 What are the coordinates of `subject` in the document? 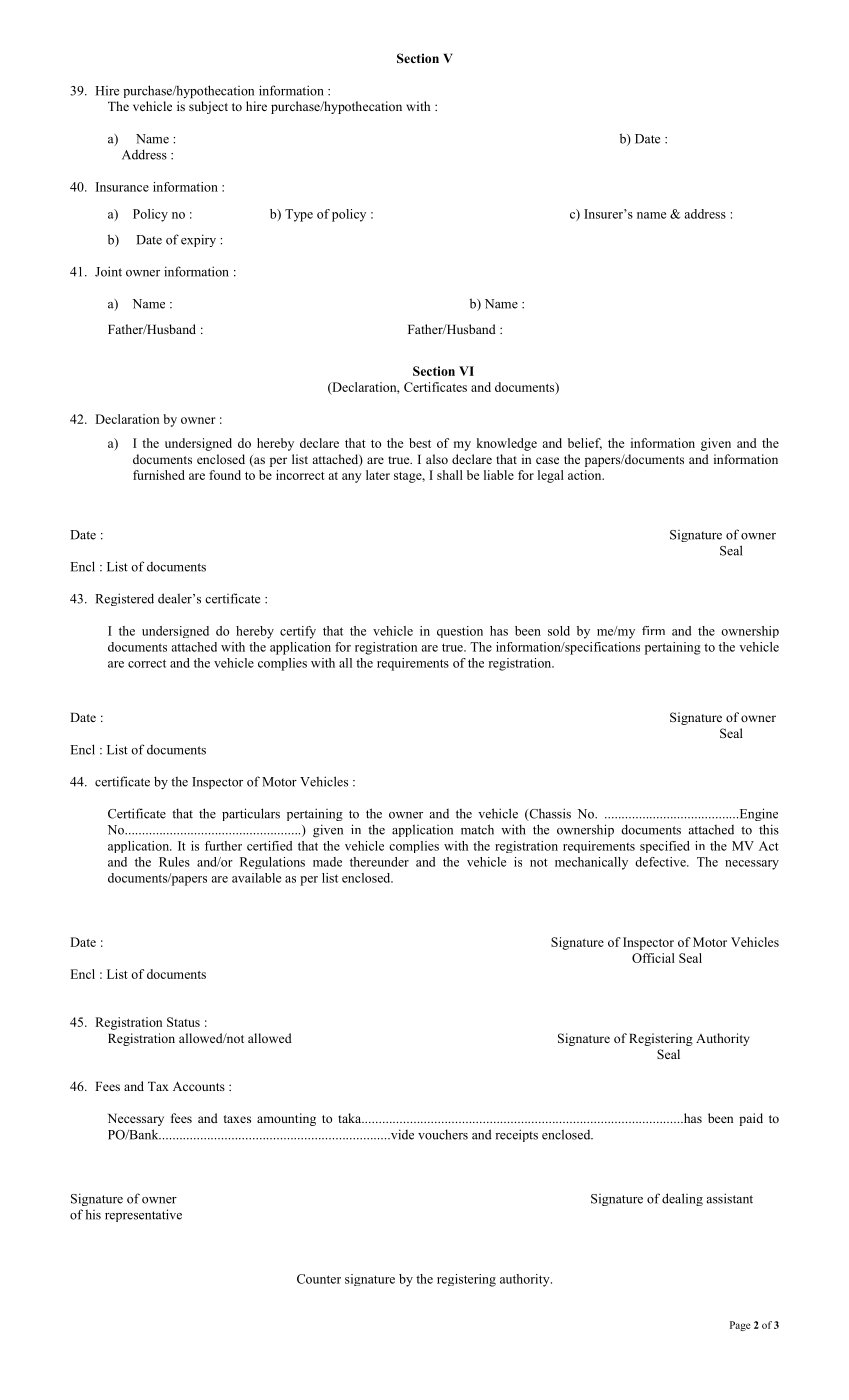 It's located at (208, 107).
